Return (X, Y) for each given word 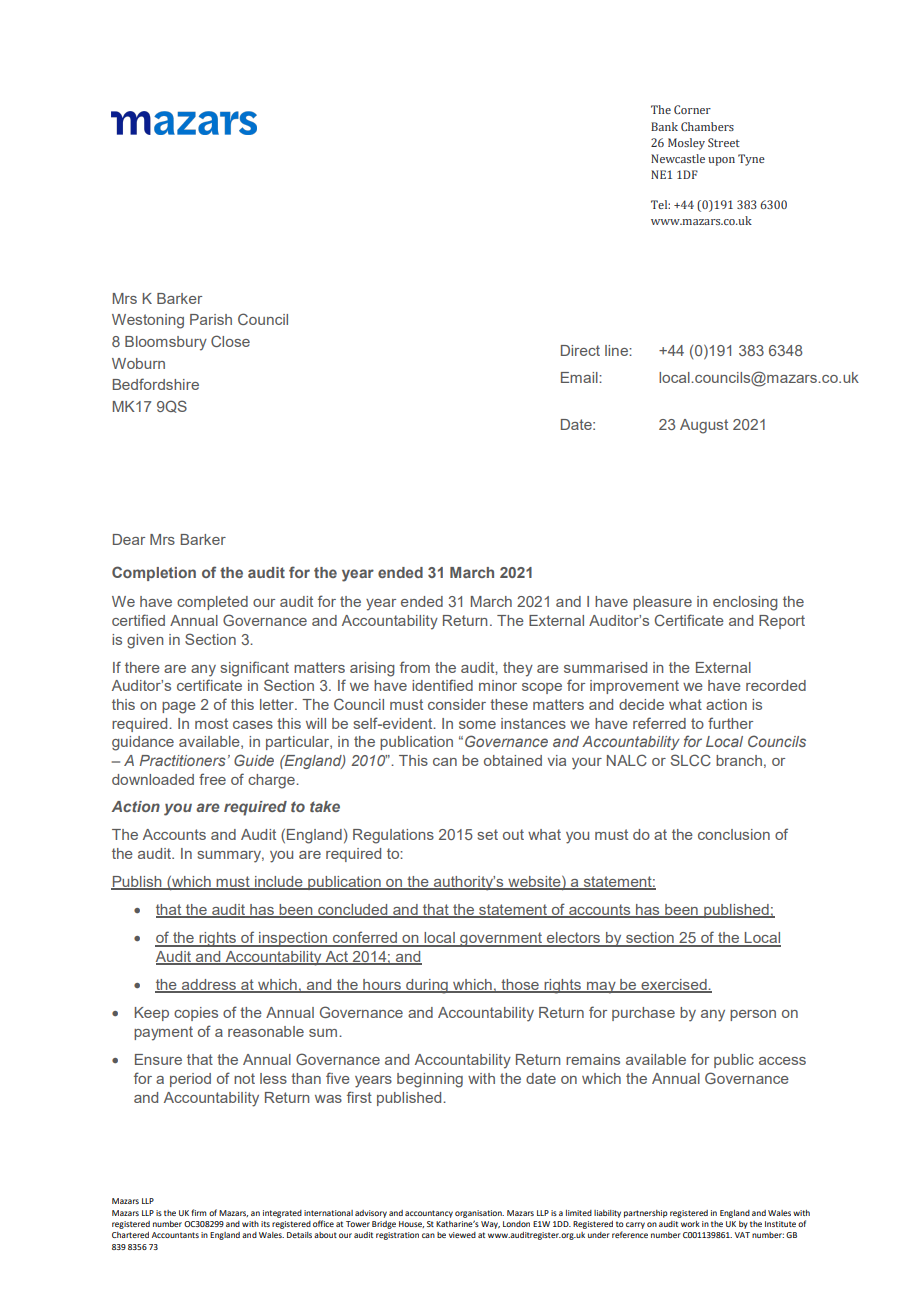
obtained (513, 760)
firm (199, 1212)
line (617, 350)
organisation (479, 1214)
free (212, 779)
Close (230, 341)
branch (739, 760)
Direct (580, 350)
